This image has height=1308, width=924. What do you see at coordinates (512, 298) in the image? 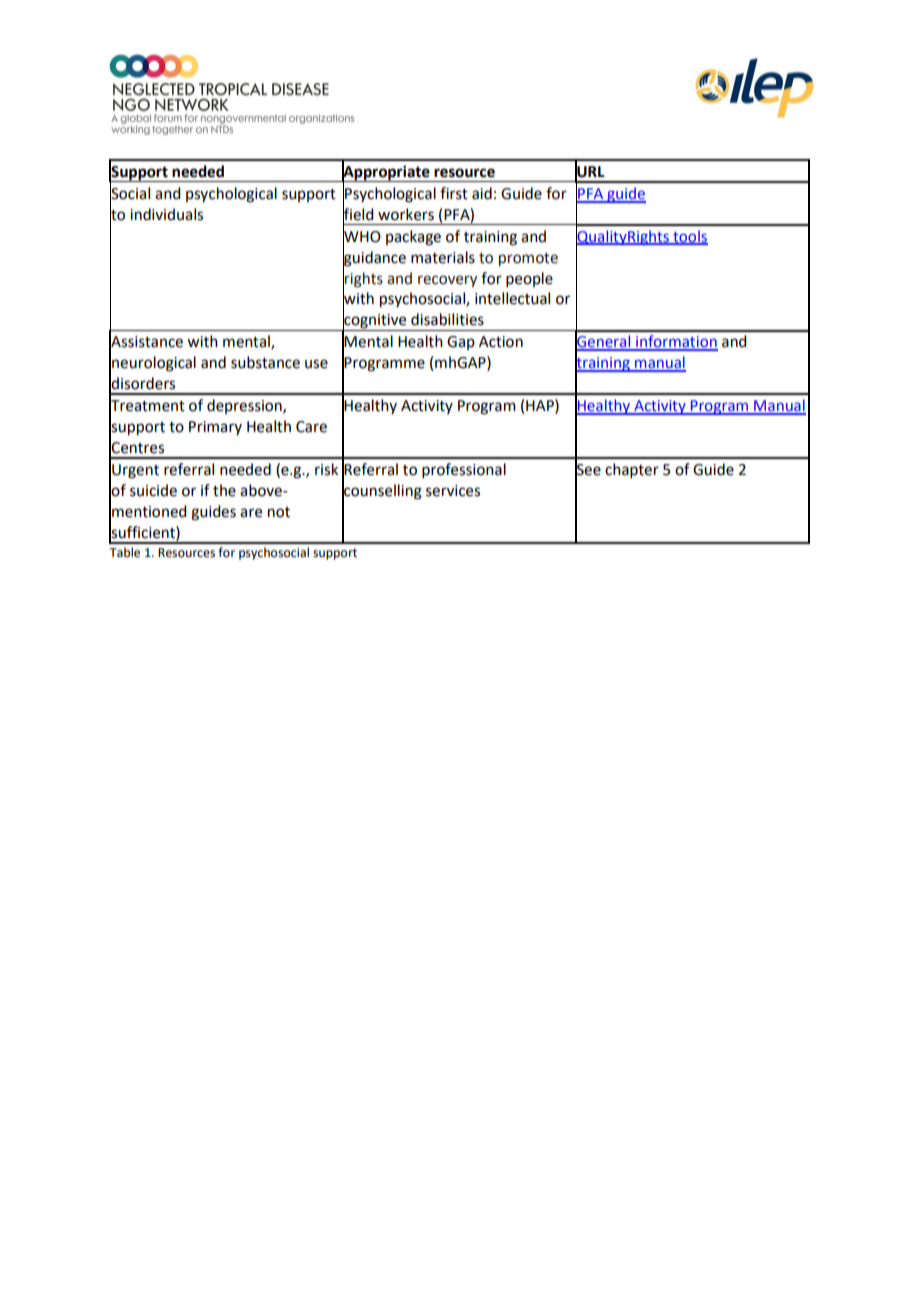
I see `intellectual` at bounding box center [512, 298].
